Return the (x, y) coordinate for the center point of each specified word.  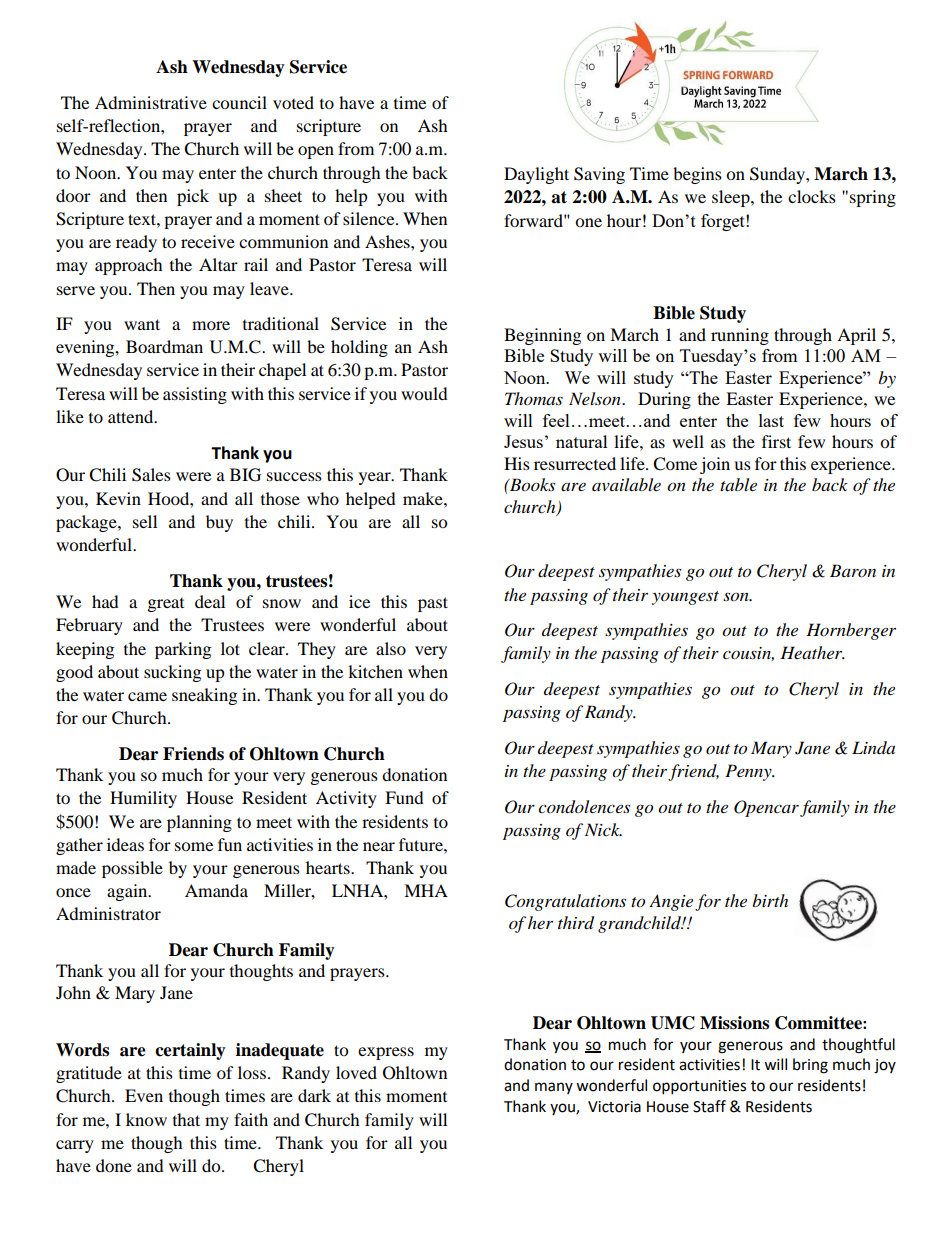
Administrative (151, 102)
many (554, 1088)
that (186, 1119)
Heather (812, 652)
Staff (709, 1106)
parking (183, 650)
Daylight (536, 175)
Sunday (778, 175)
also (391, 648)
